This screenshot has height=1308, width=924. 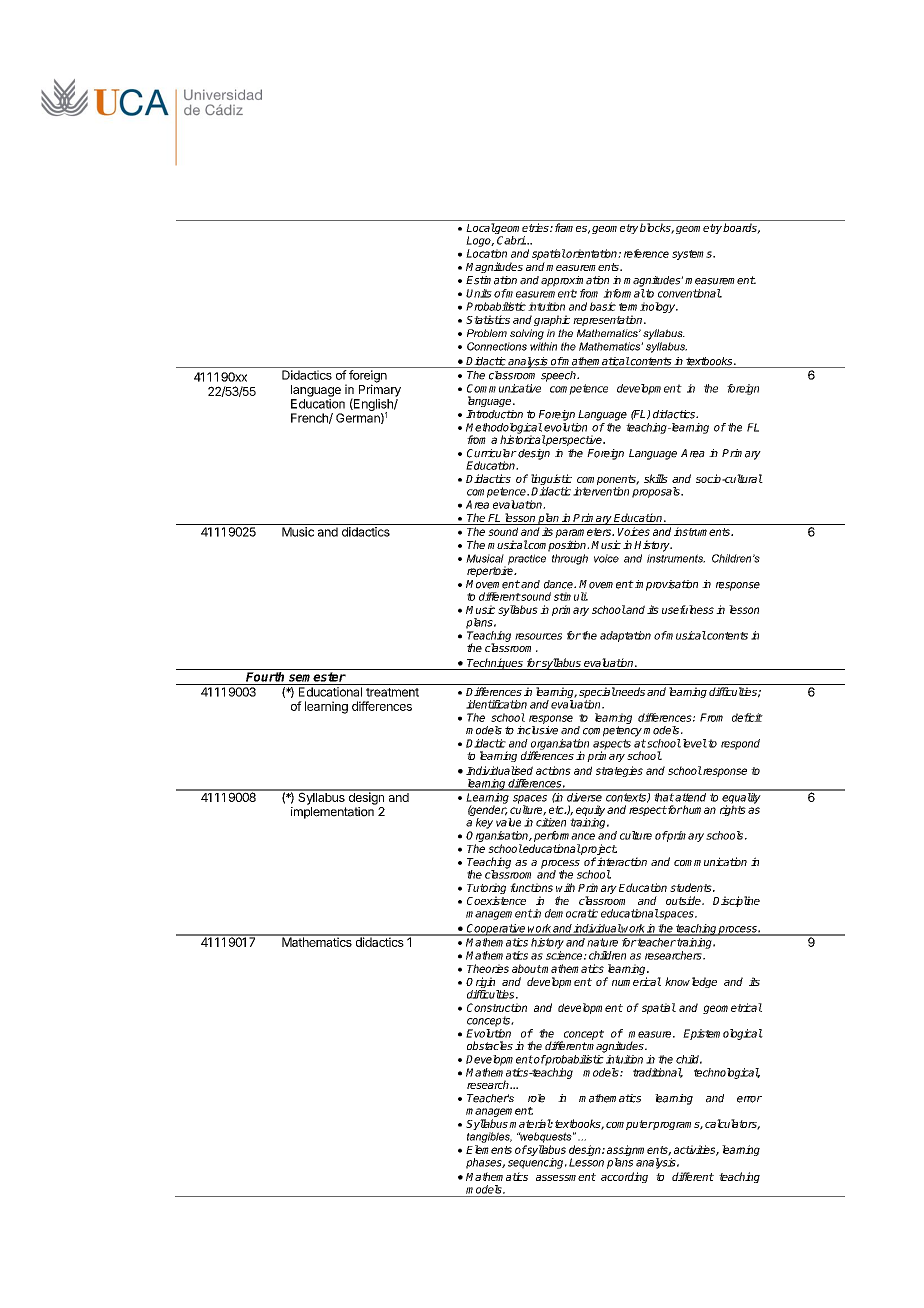 What do you see at coordinates (693, 255) in the screenshot?
I see `systems` at bounding box center [693, 255].
